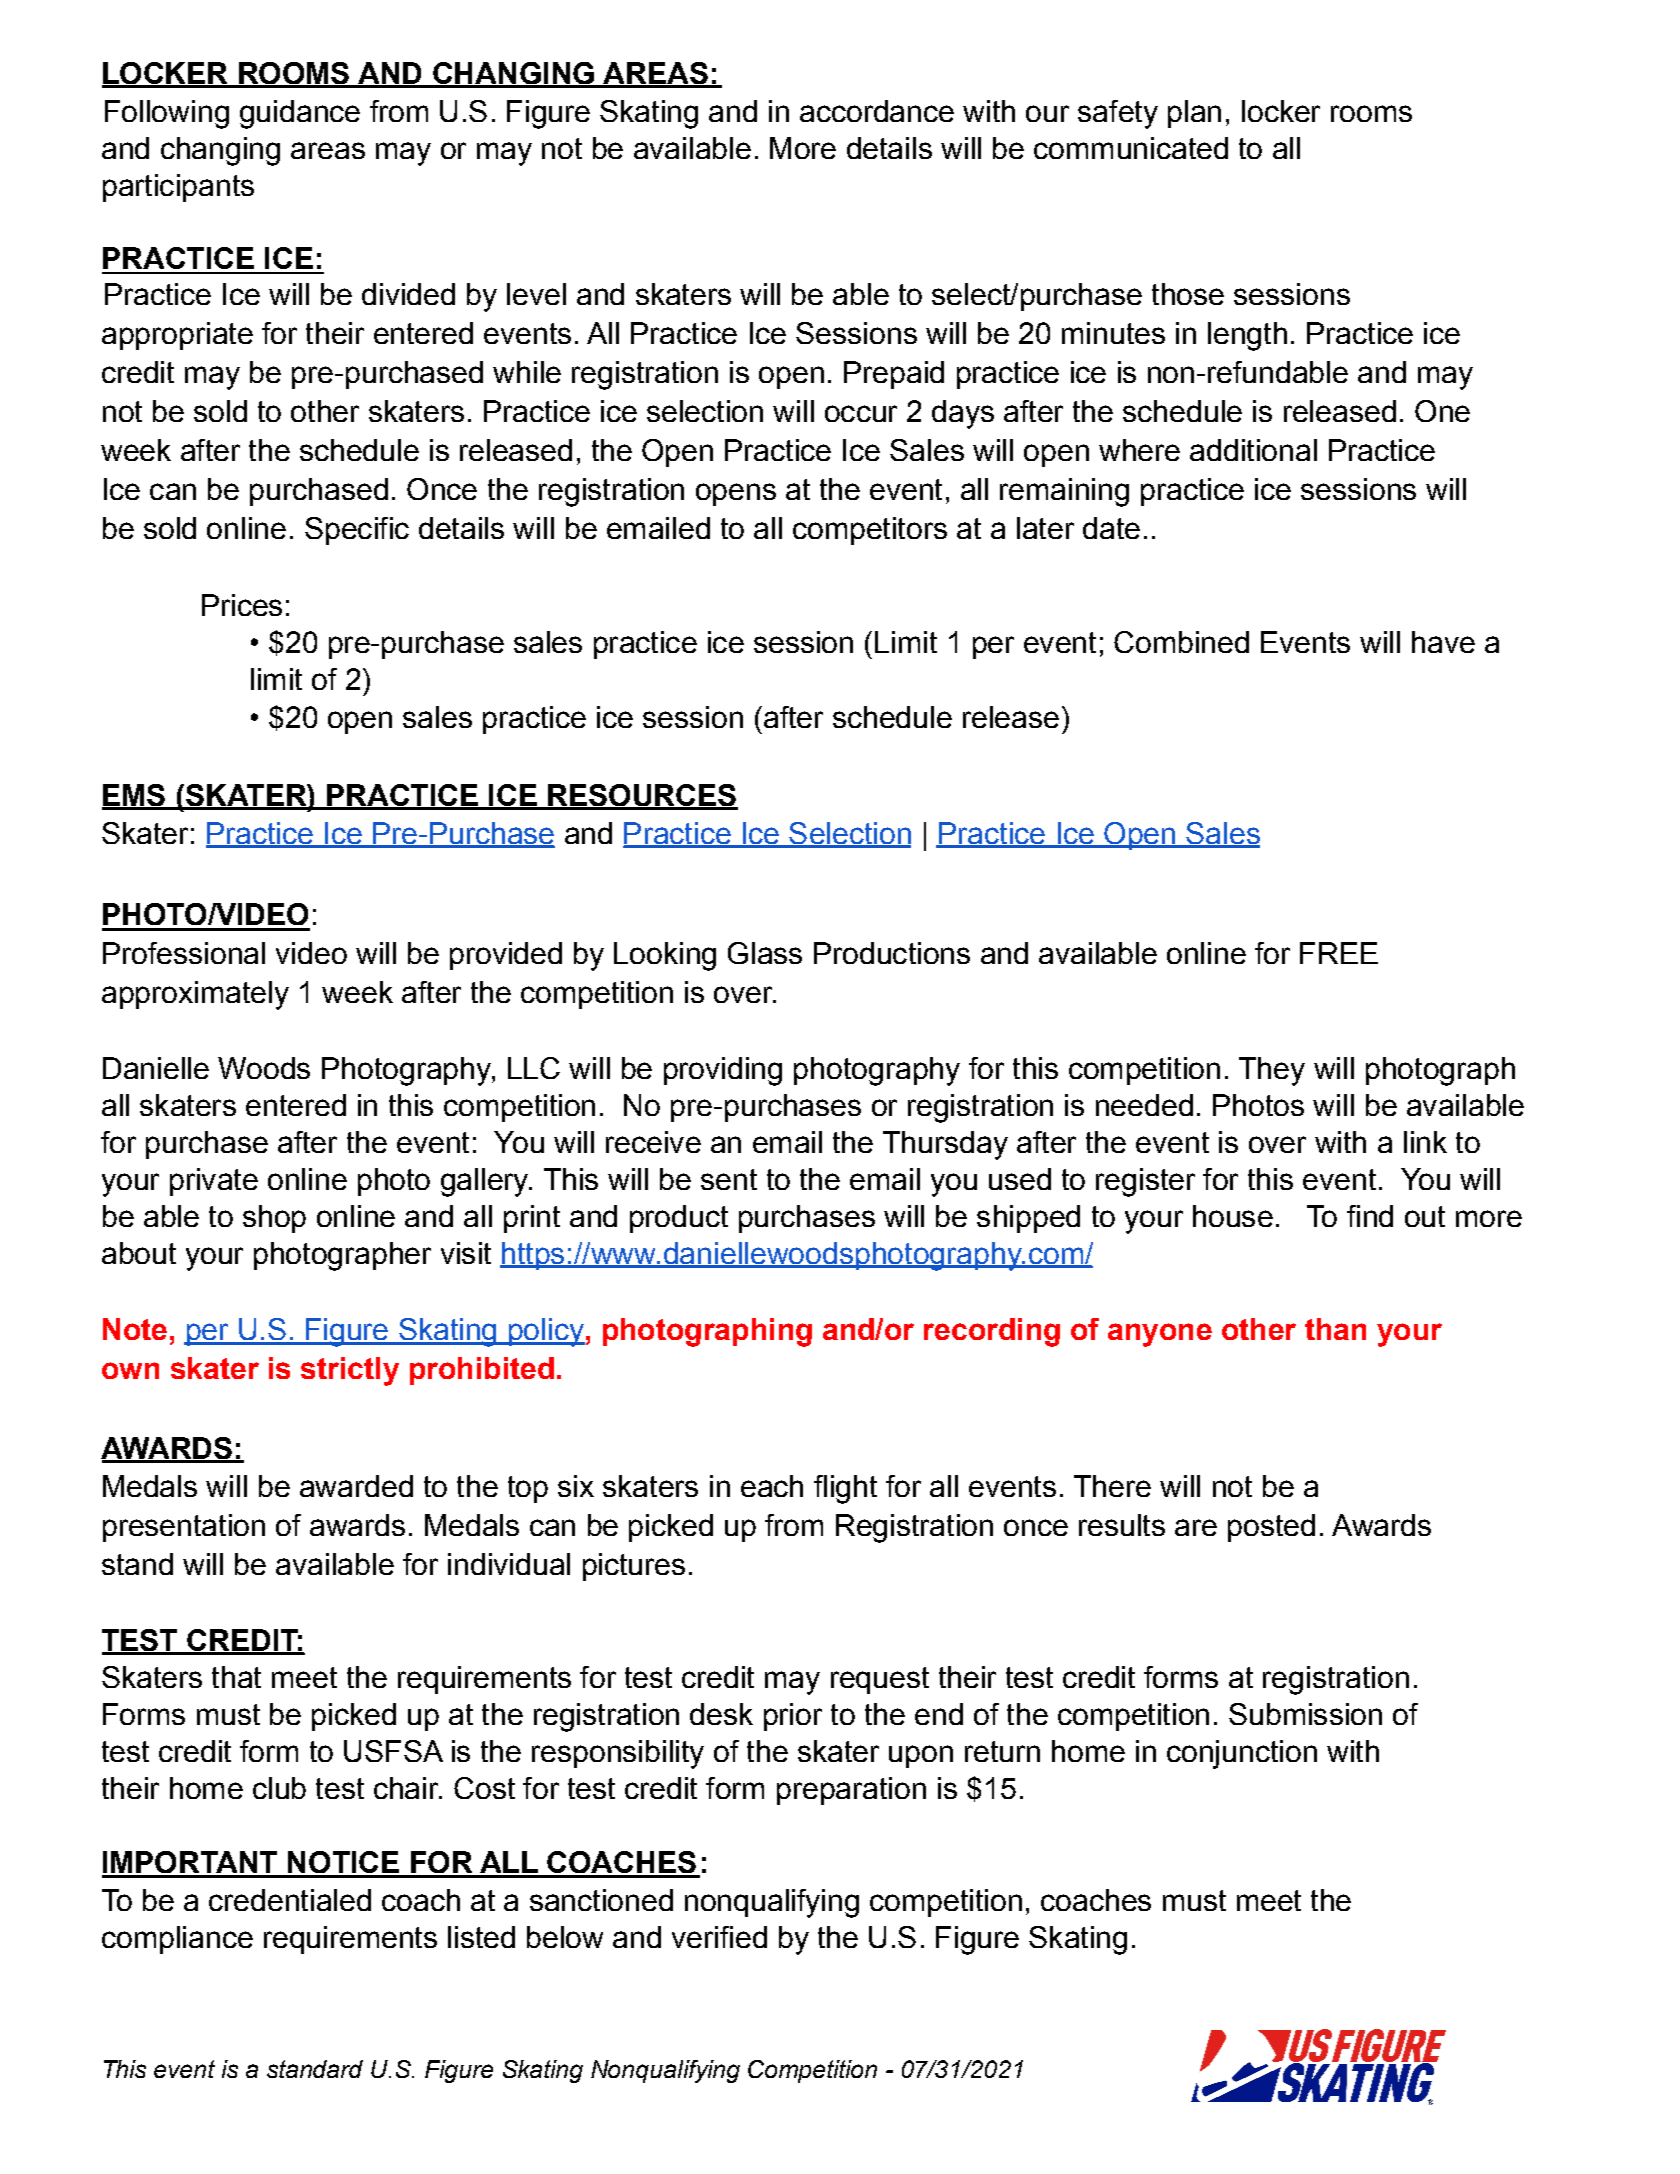 The width and height of the screenshot is (1680, 2174). I want to click on Combined, so click(1181, 642).
